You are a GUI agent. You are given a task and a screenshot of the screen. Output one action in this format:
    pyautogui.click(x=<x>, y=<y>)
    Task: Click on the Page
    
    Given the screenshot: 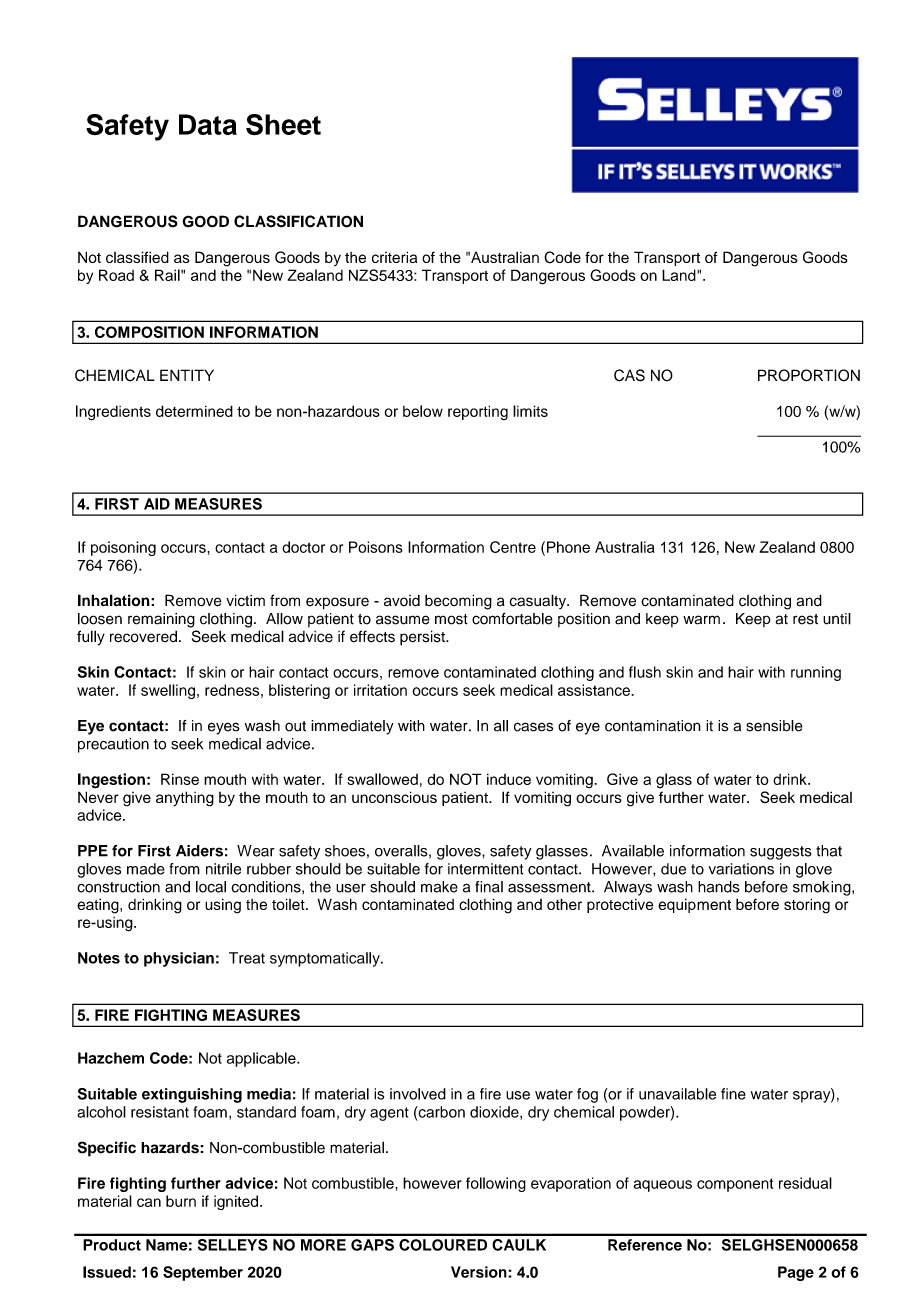 What is the action you would take?
    pyautogui.click(x=796, y=1273)
